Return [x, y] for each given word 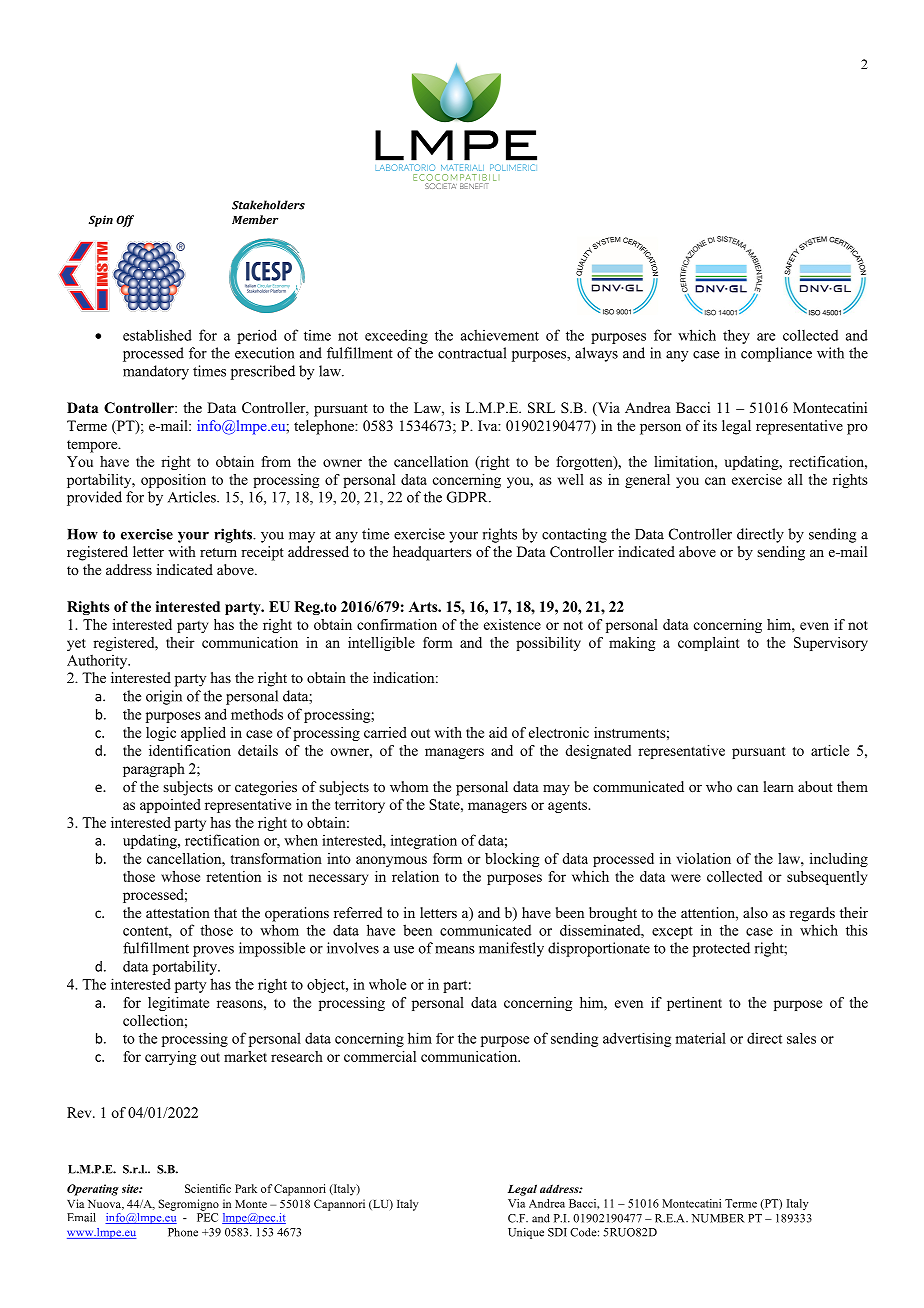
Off [125, 221]
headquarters [432, 553]
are [766, 337]
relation [415, 876]
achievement [500, 335]
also [755, 912]
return [218, 552]
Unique [526, 1233]
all [795, 479]
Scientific [208, 1188]
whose [180, 876]
